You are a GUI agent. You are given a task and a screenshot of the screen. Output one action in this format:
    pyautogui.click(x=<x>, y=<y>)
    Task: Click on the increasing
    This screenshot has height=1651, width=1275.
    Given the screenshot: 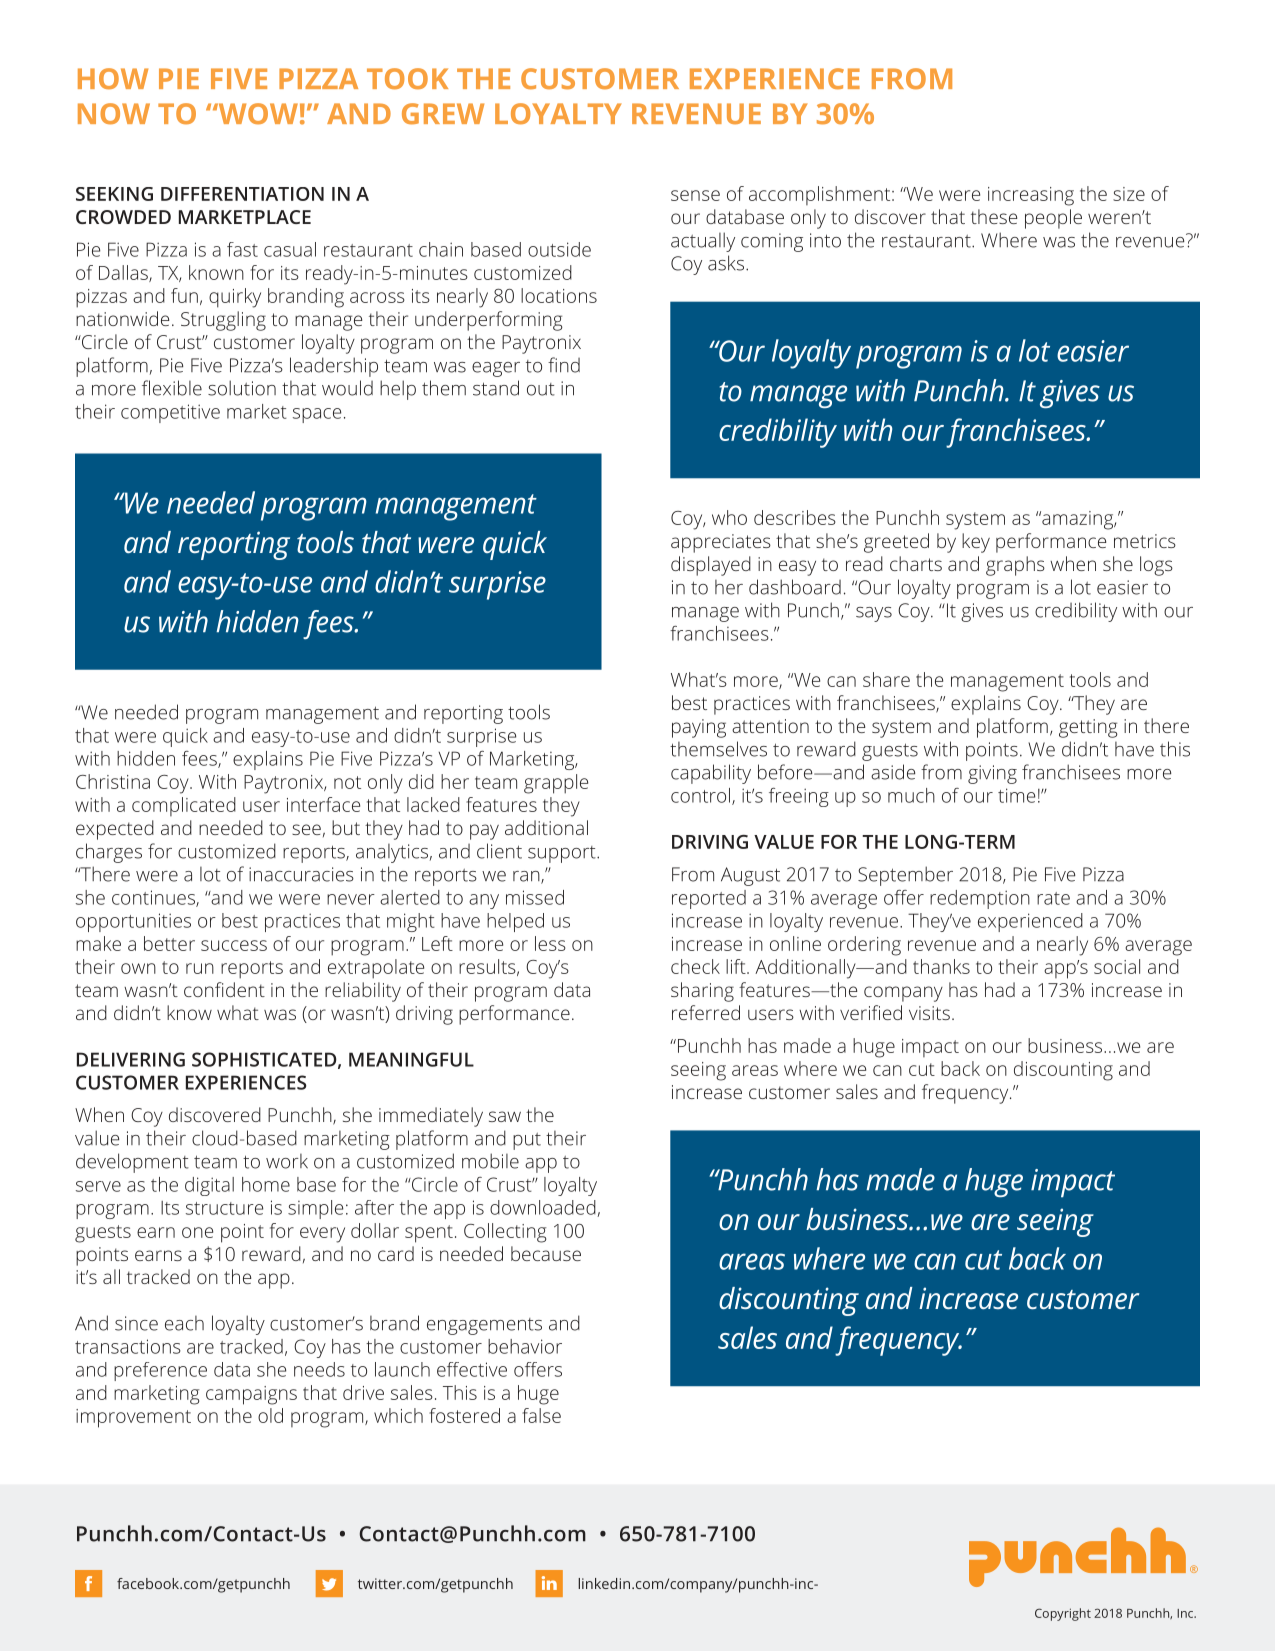 What is the action you would take?
    pyautogui.click(x=1031, y=196)
